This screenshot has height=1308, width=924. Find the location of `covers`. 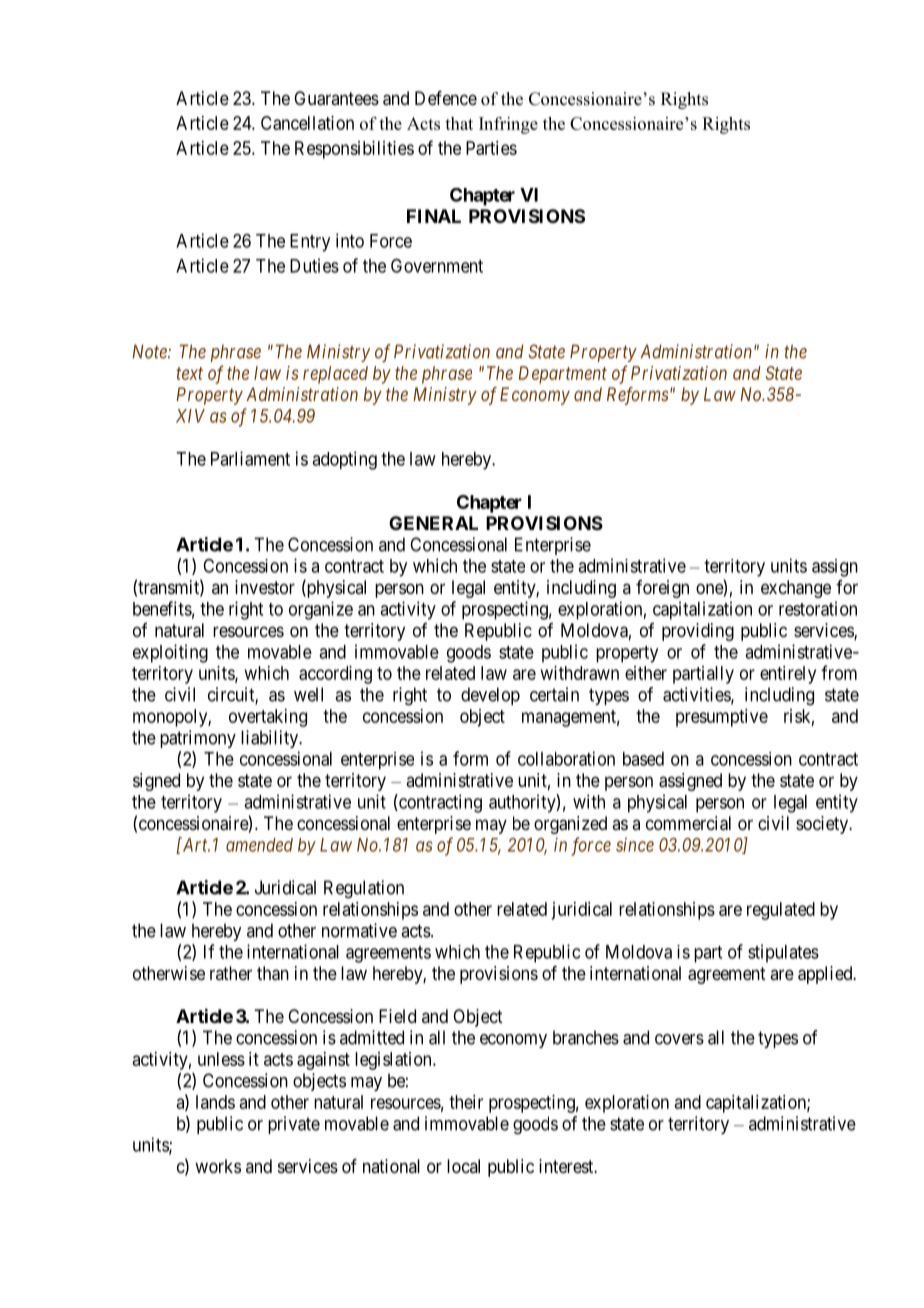

covers is located at coordinates (679, 1039).
